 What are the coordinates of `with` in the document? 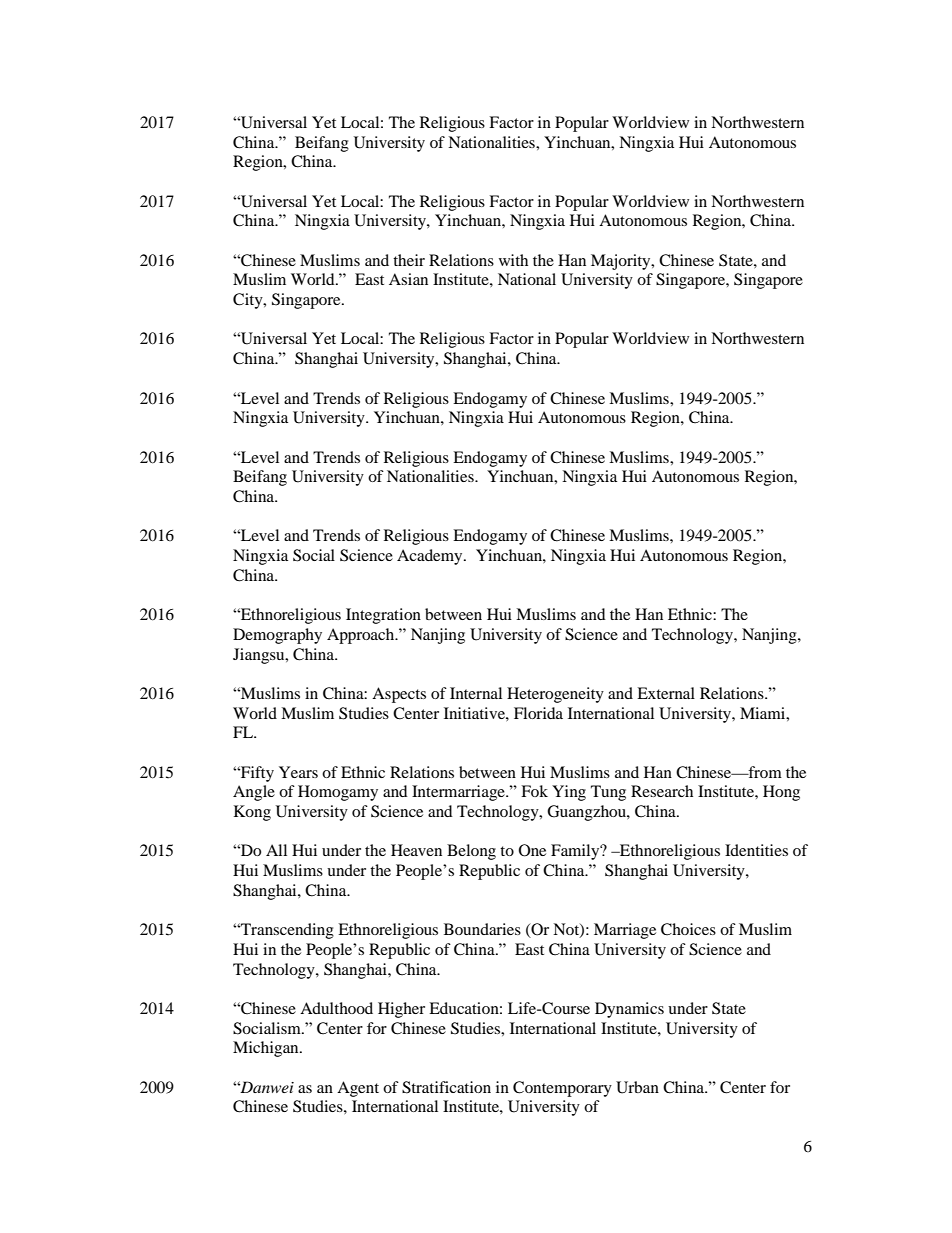 It's located at (513, 260).
